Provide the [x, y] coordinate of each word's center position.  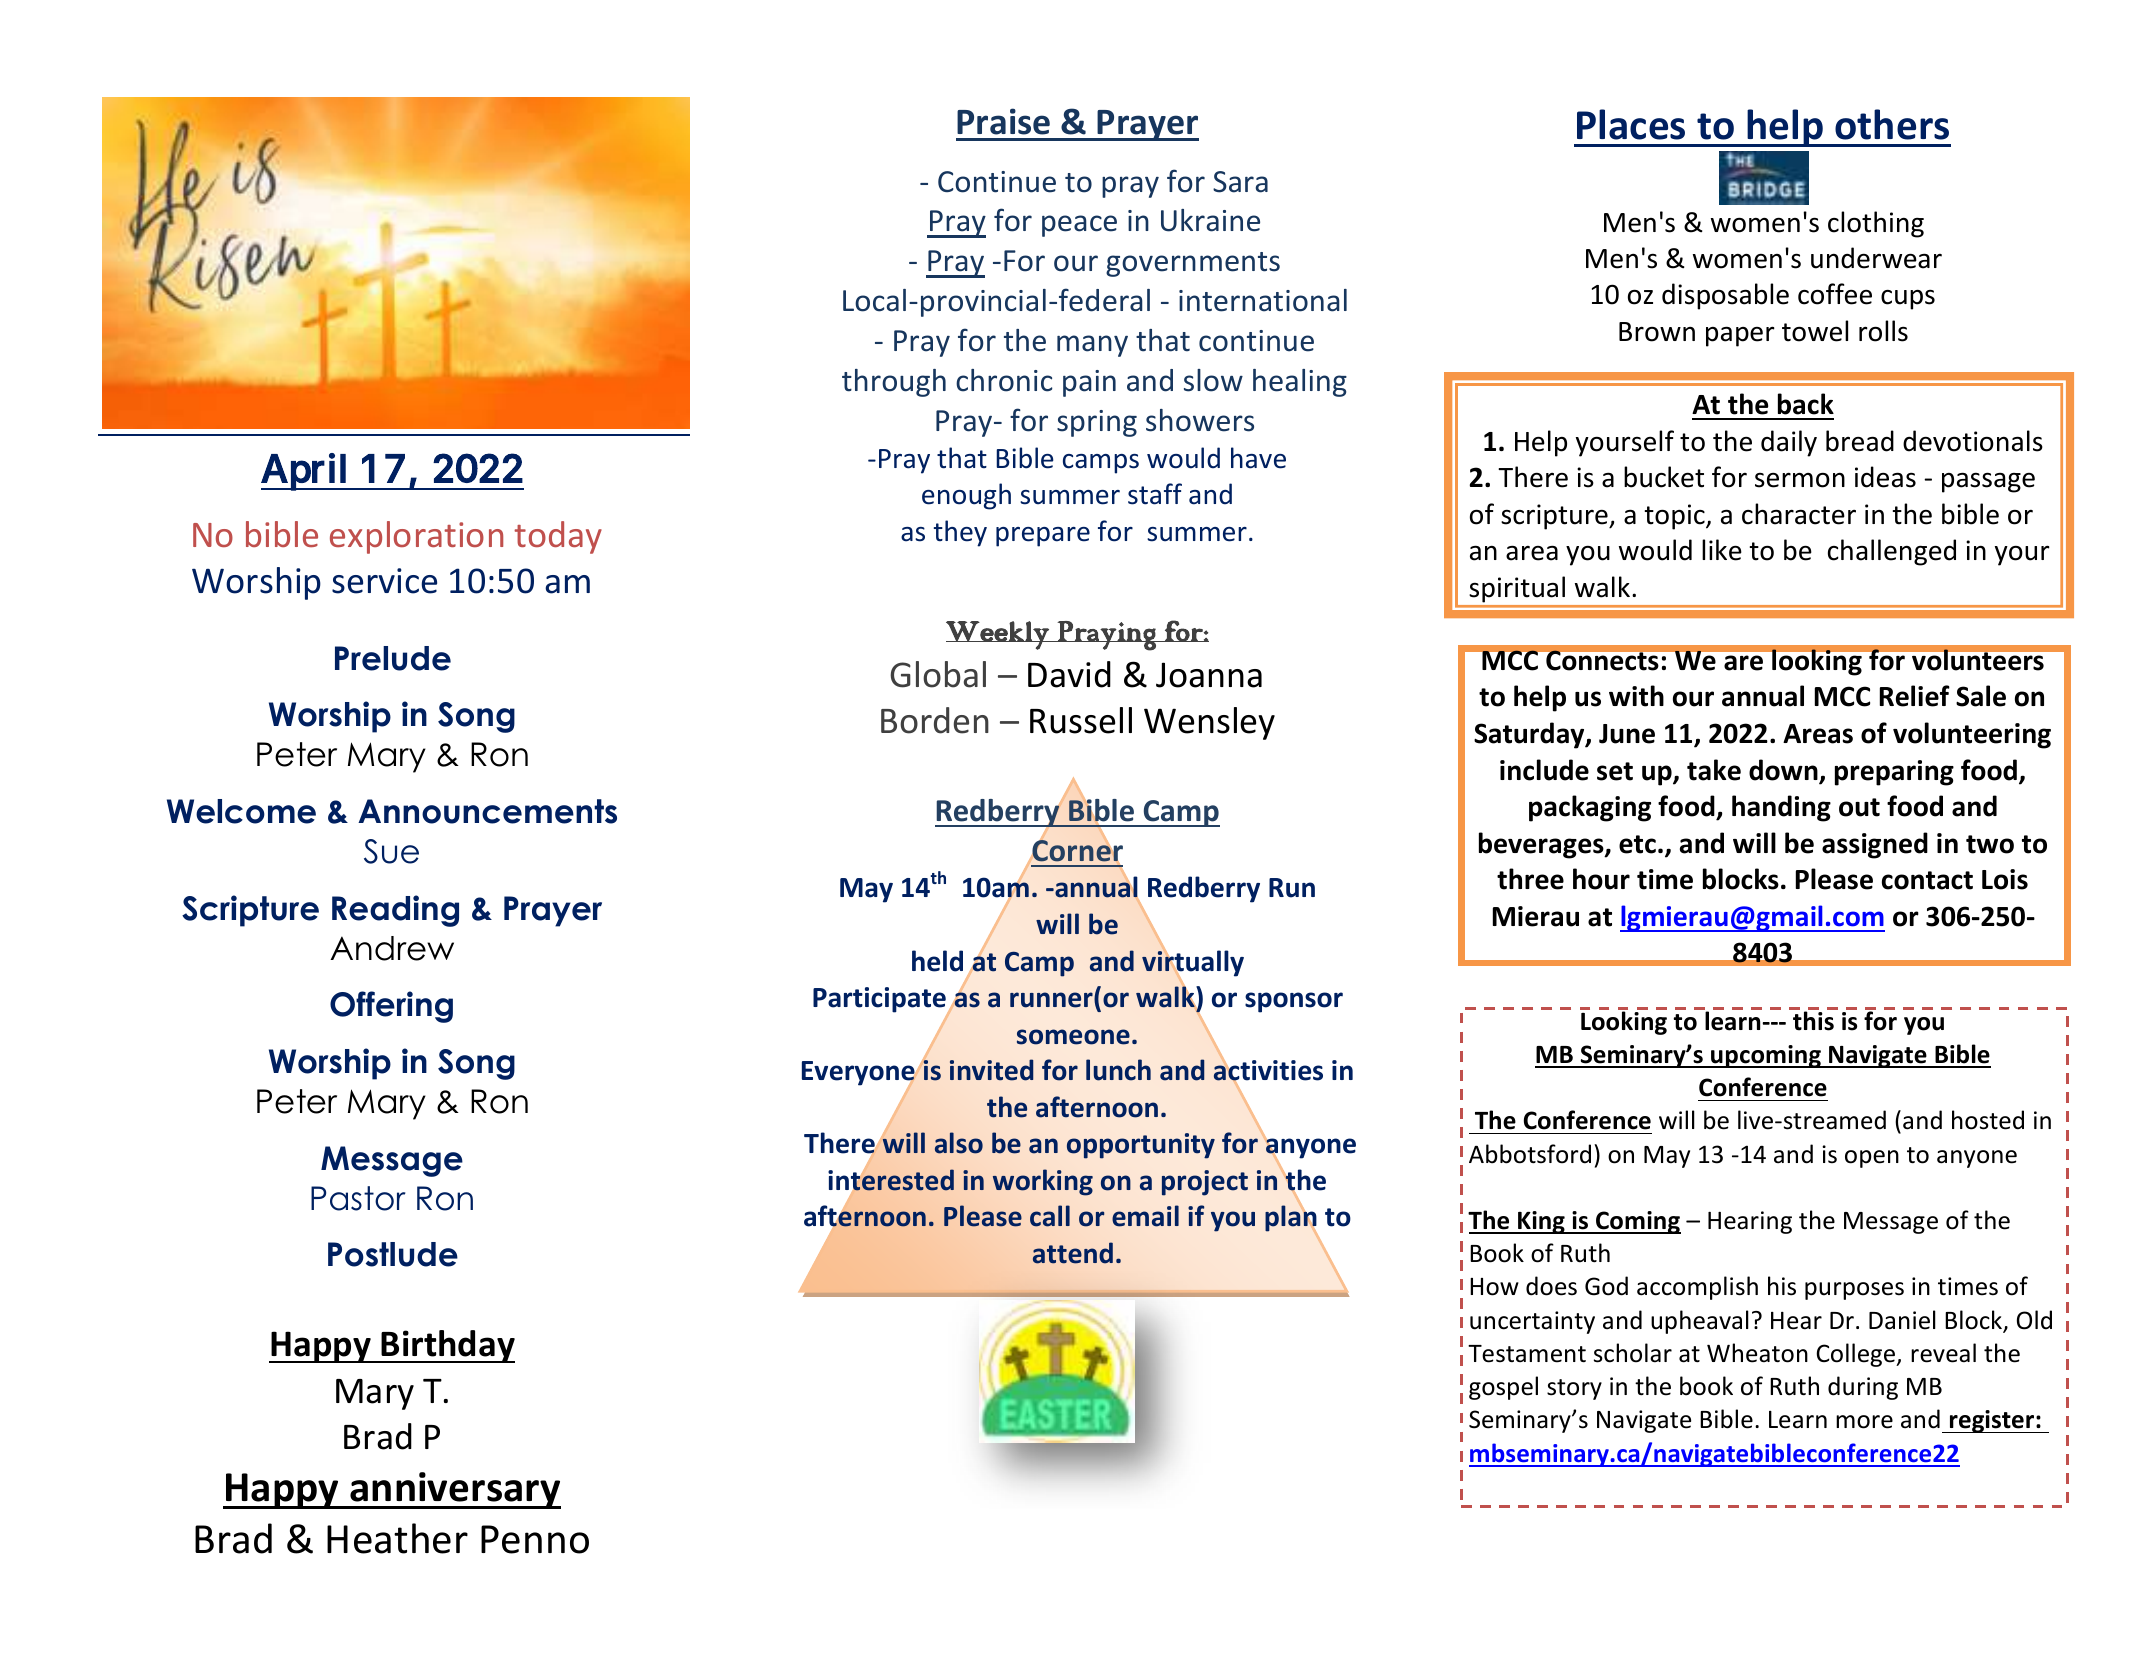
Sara [1240, 182]
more [1864, 1422]
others [1892, 124]
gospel [1503, 1388]
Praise [1003, 121]
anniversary [454, 1490]
